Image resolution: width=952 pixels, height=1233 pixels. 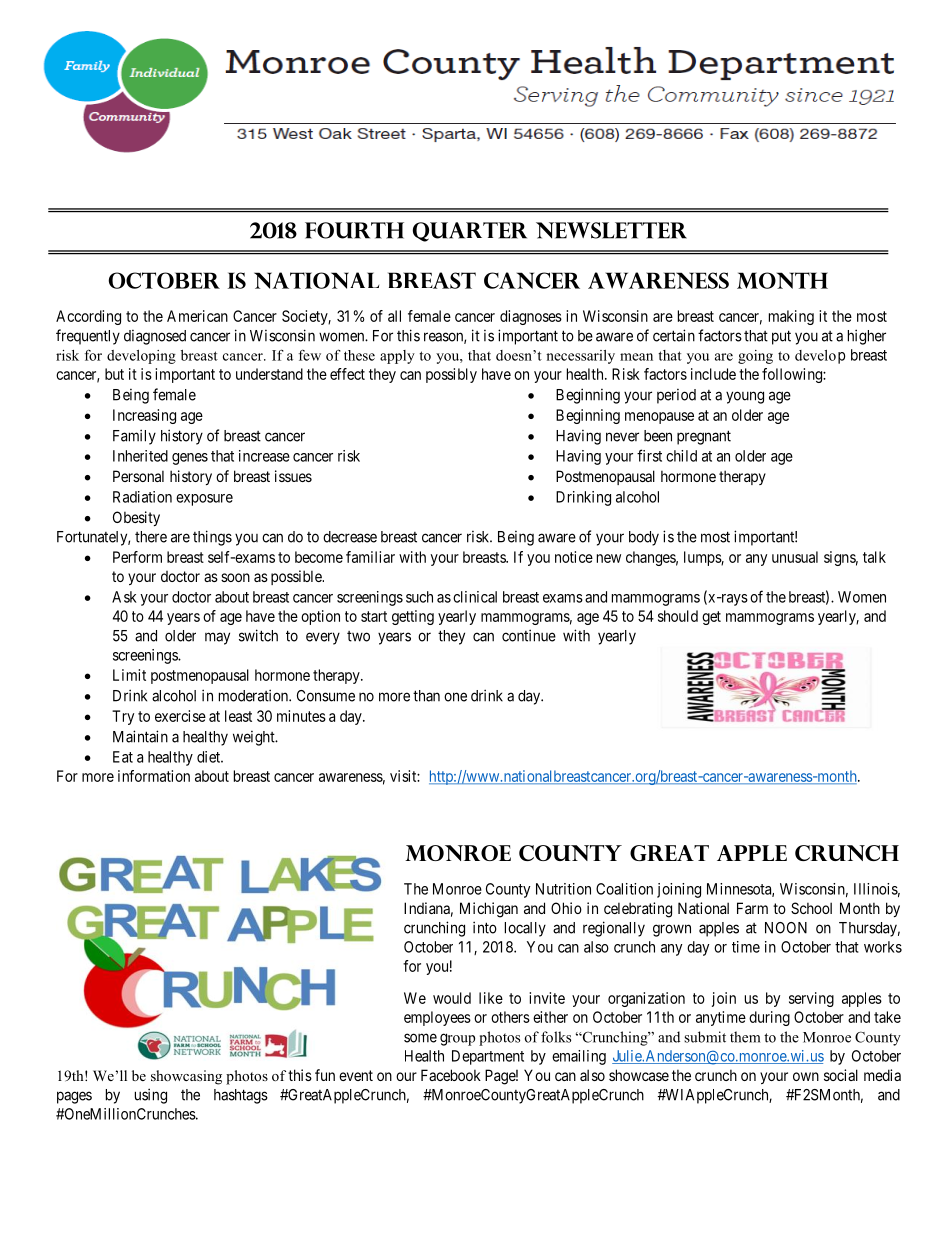 What do you see at coordinates (186, 1077) in the image?
I see `showcasing` at bounding box center [186, 1077].
